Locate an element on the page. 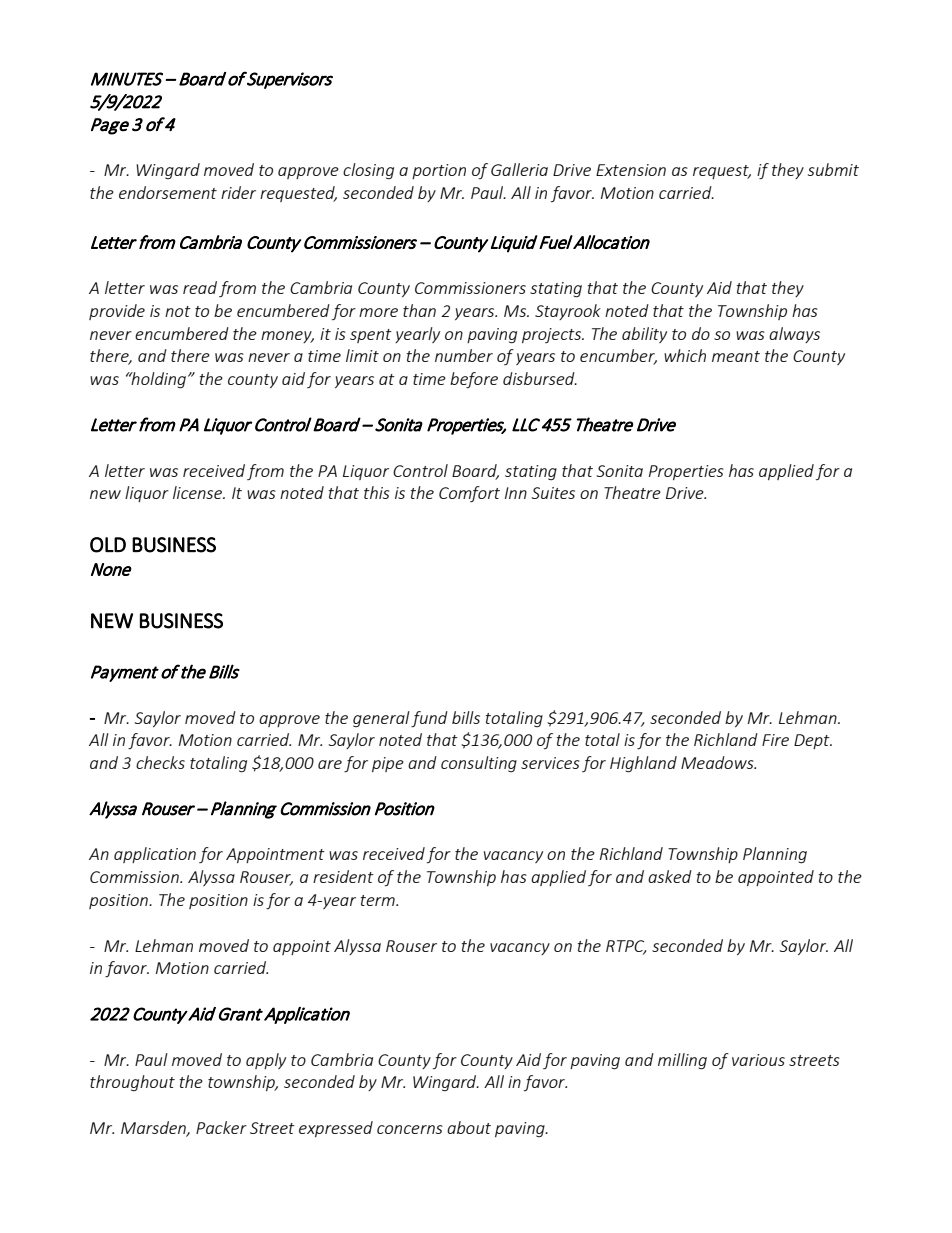 This document has width=952, height=1233. Packer is located at coordinates (221, 1127).
